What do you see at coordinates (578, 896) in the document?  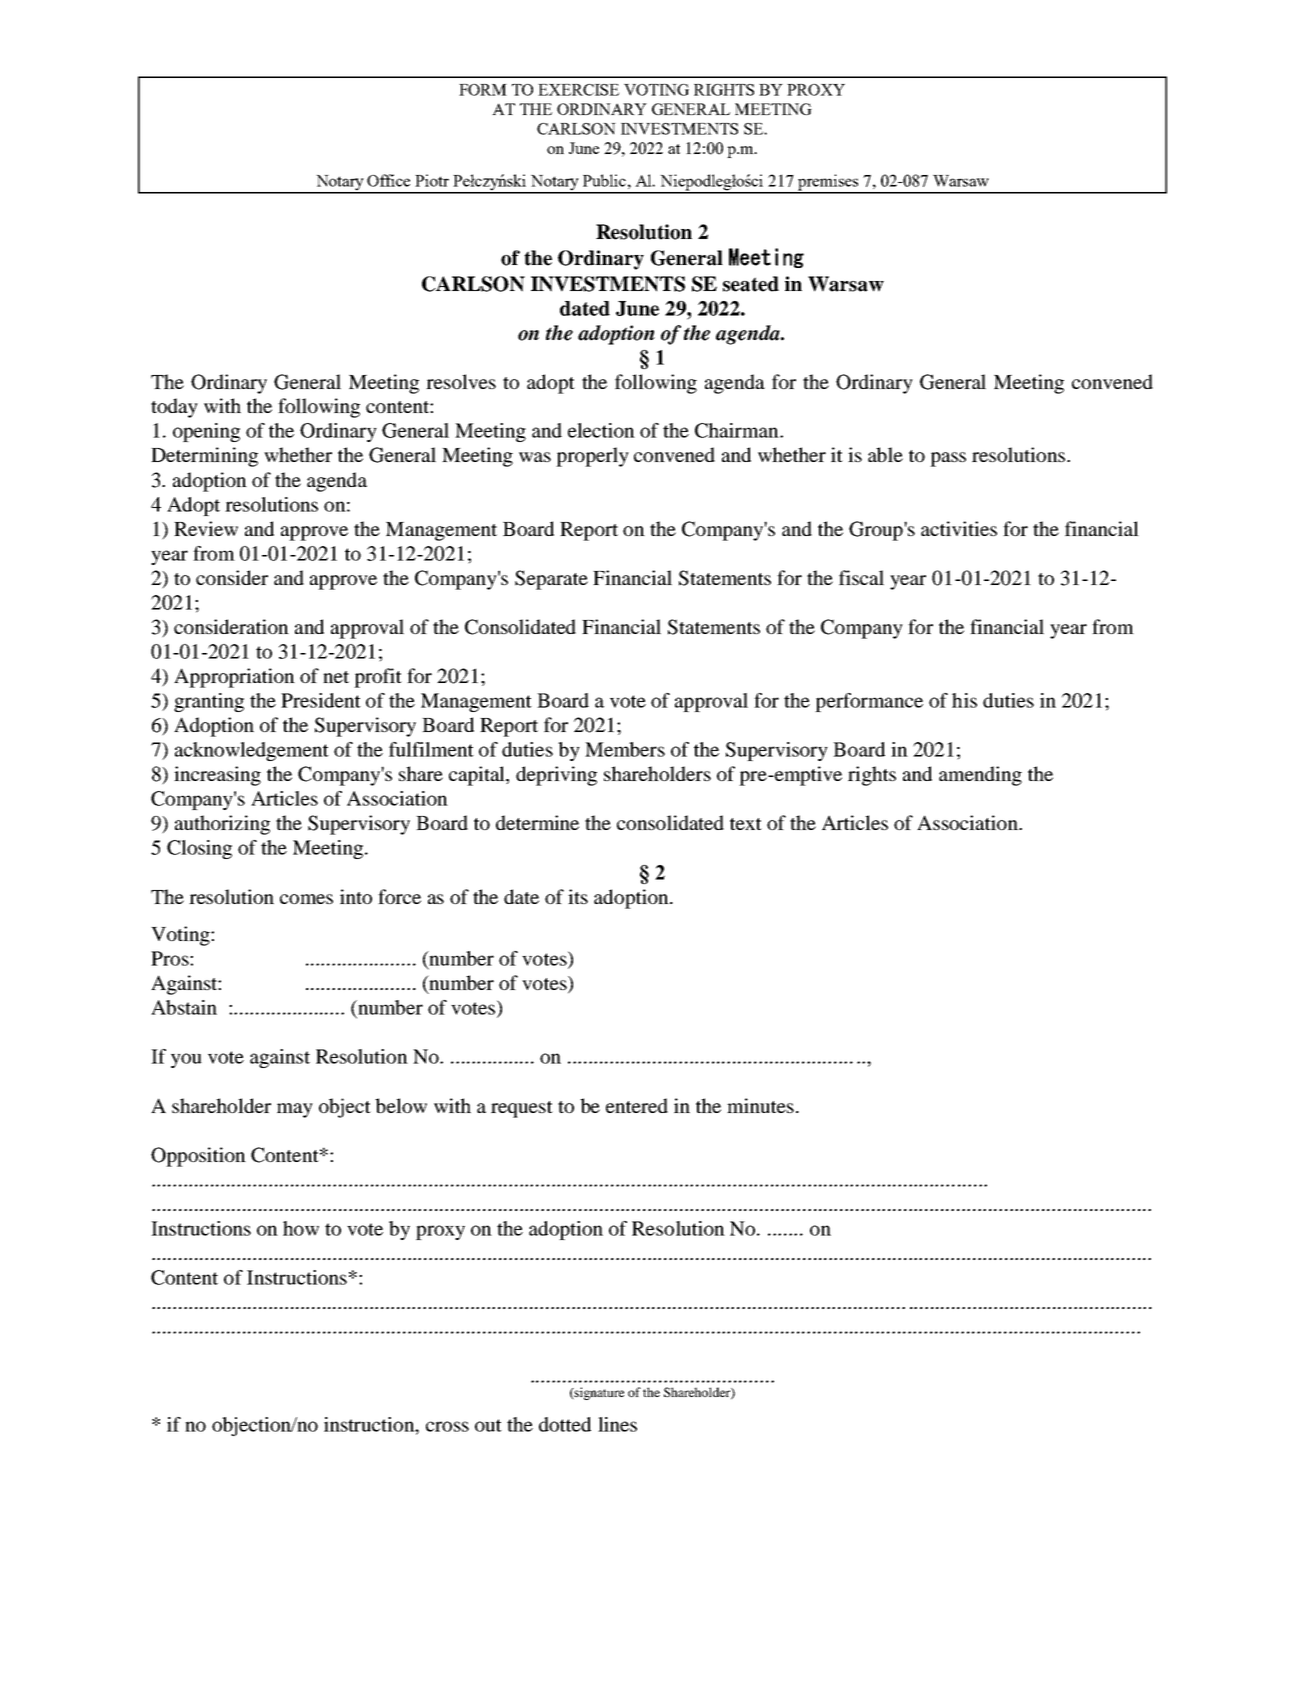 I see `its` at bounding box center [578, 896].
